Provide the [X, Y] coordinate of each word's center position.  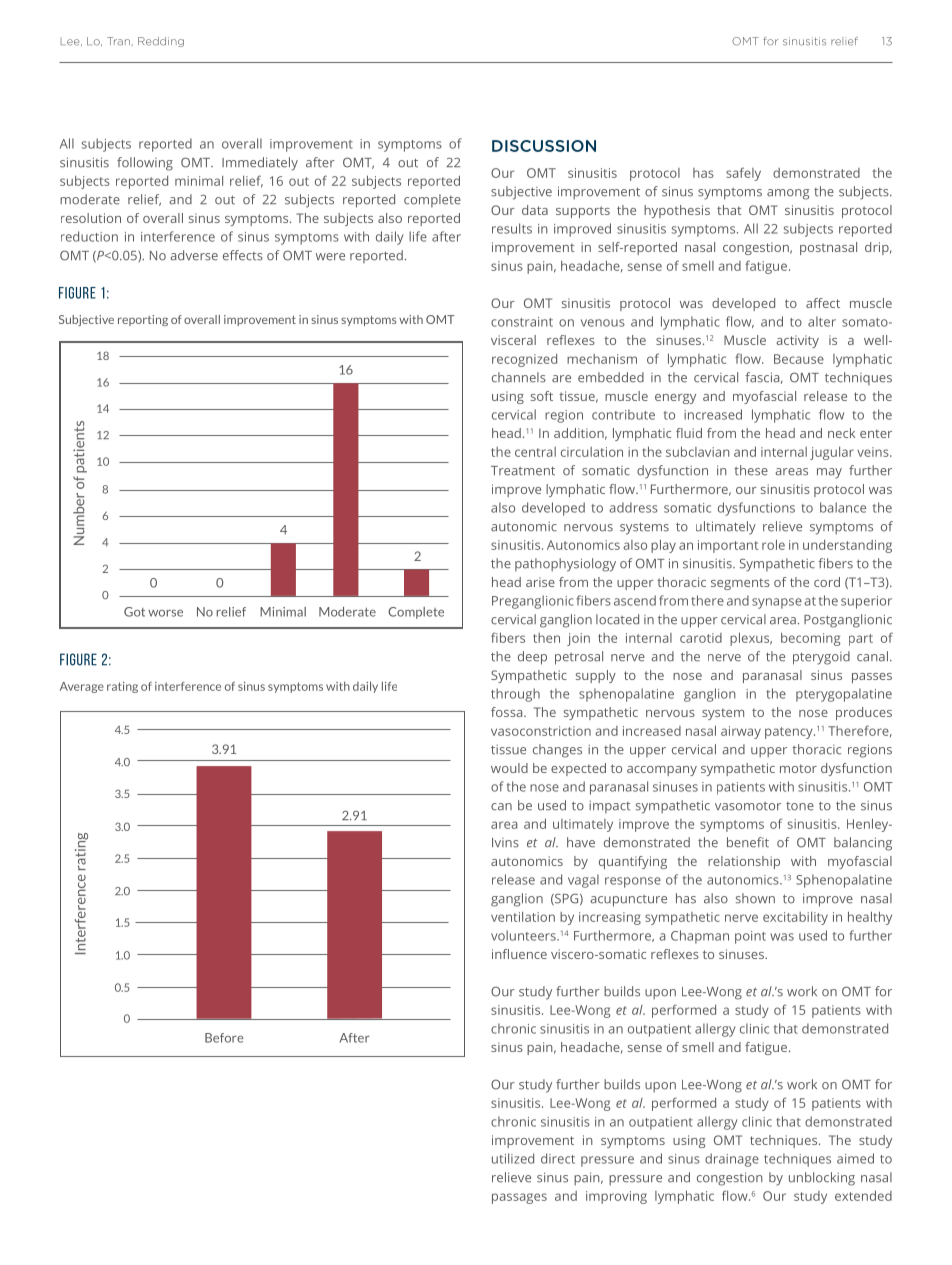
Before [224, 1038]
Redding [161, 42]
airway [741, 732]
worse [165, 613]
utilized [513, 1158]
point [750, 937]
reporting [143, 320]
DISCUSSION [544, 146]
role [773, 544]
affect [823, 303]
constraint [522, 322]
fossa [508, 712]
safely [743, 174]
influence [519, 954]
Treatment [523, 471]
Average [82, 687]
